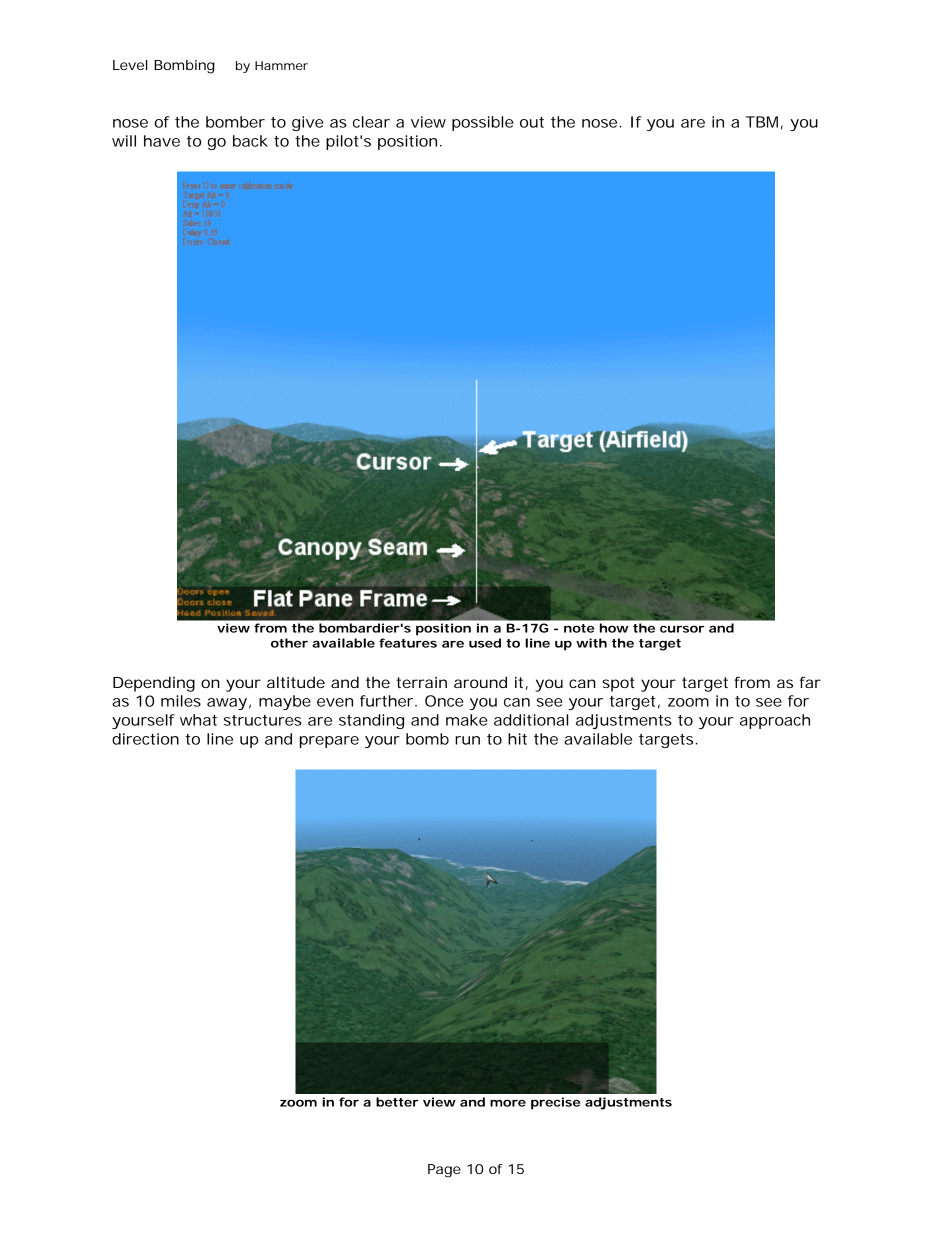 This document has height=1233, width=952. I want to click on Page, so click(444, 1171).
